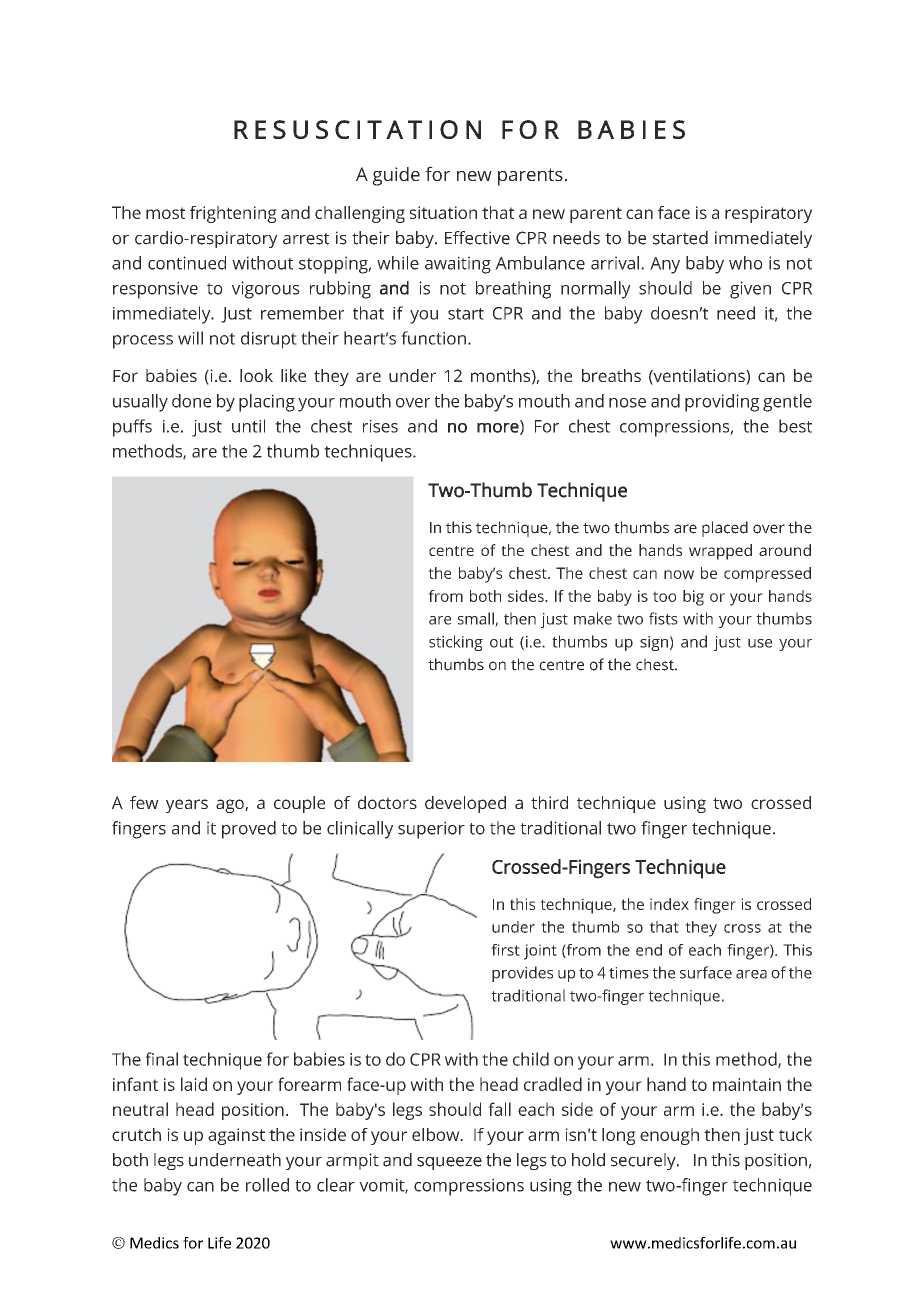  I want to click on who, so click(746, 263).
